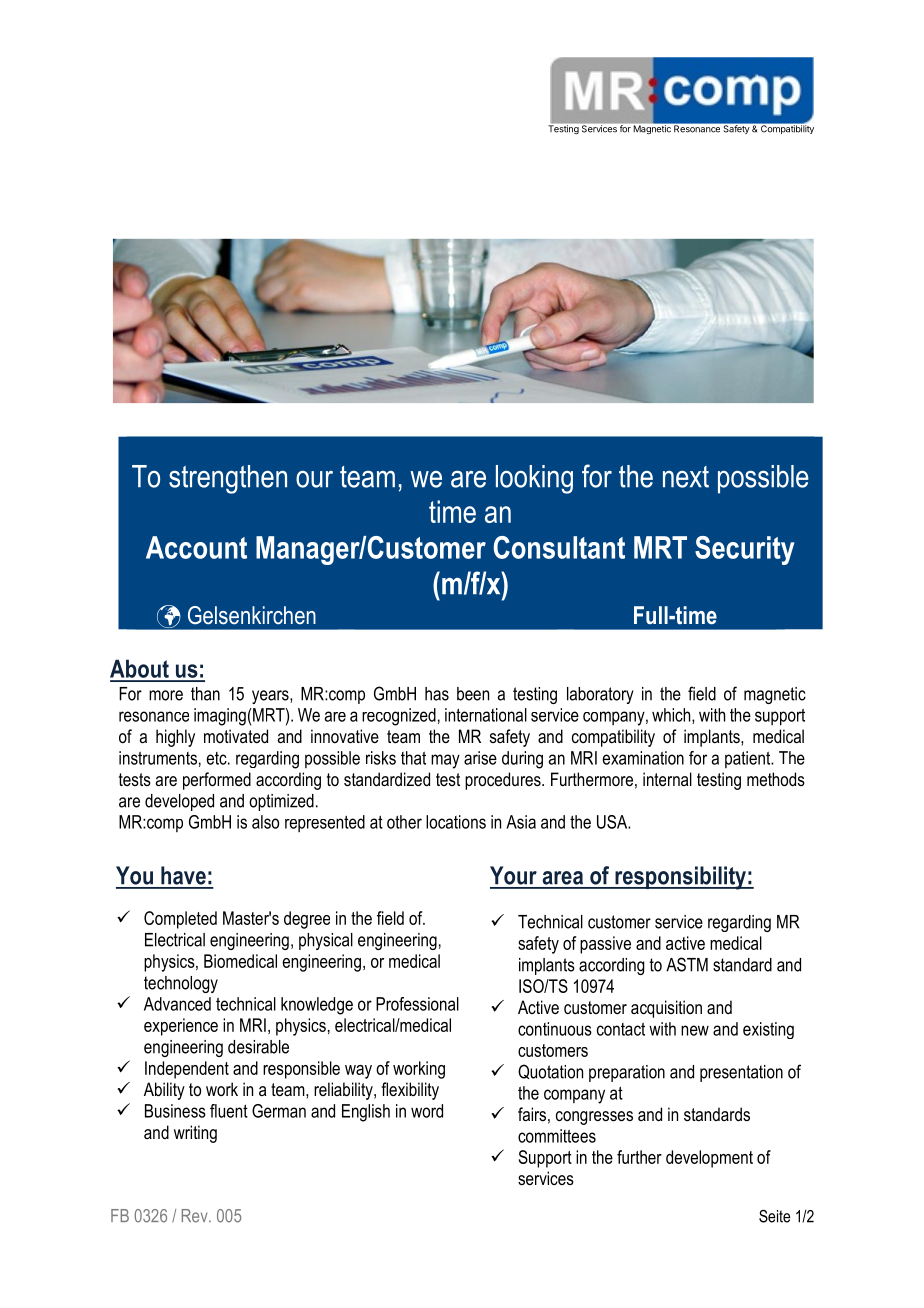 The width and height of the screenshot is (924, 1308). I want to click on looking, so click(534, 479).
